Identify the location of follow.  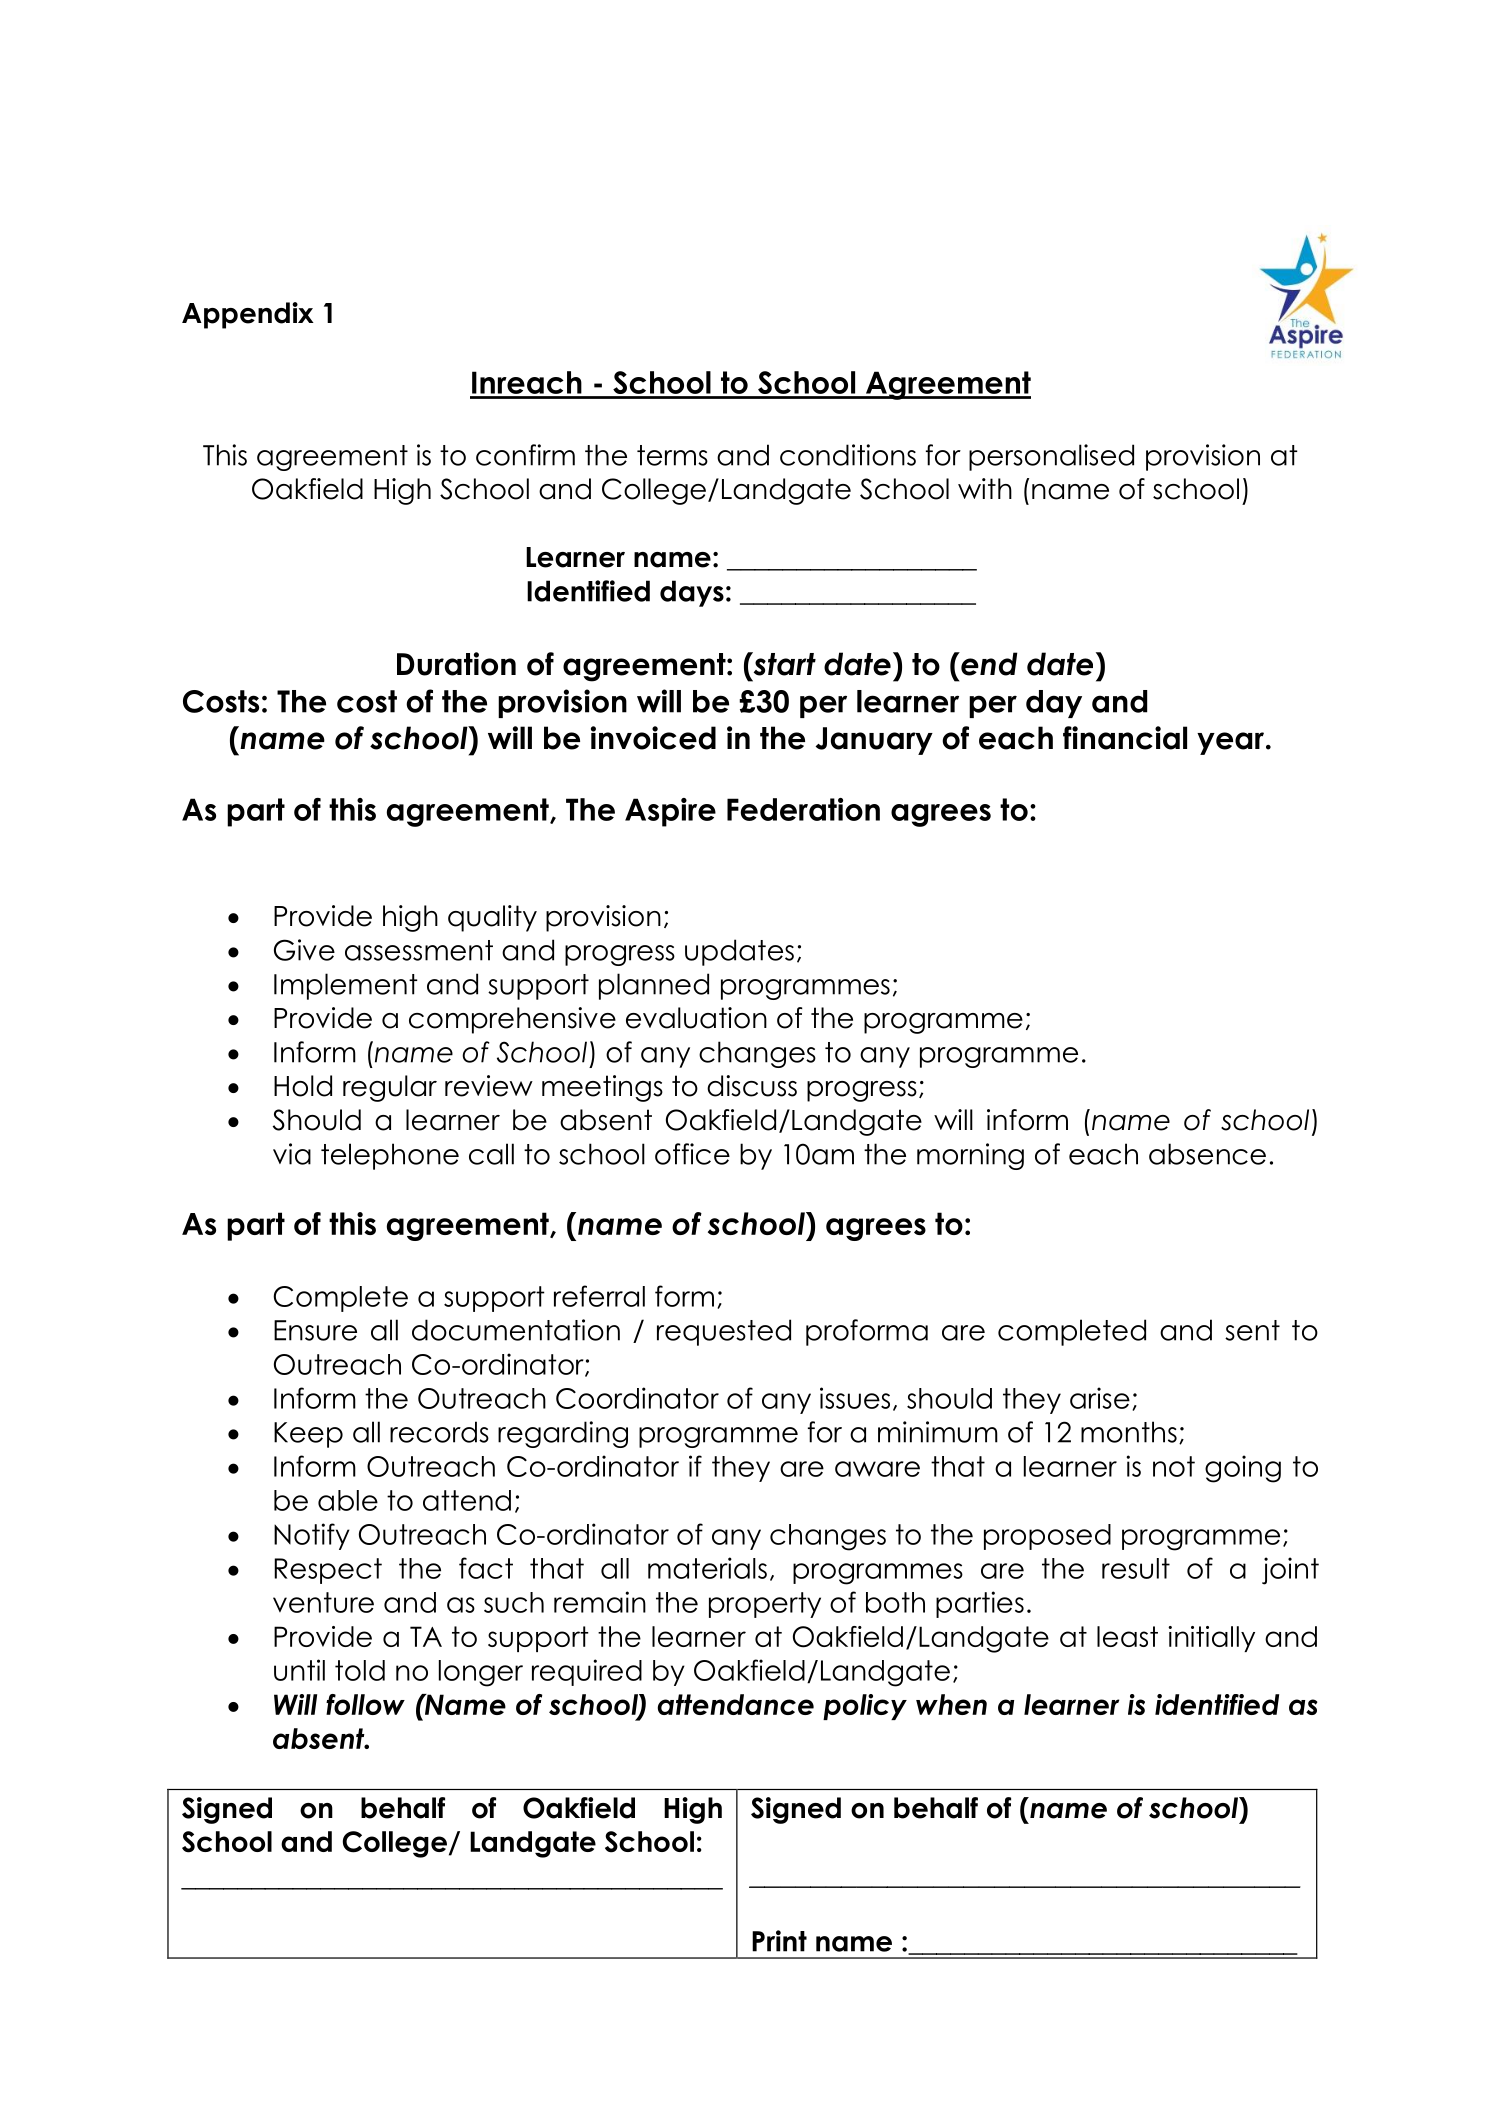
(365, 1704).
